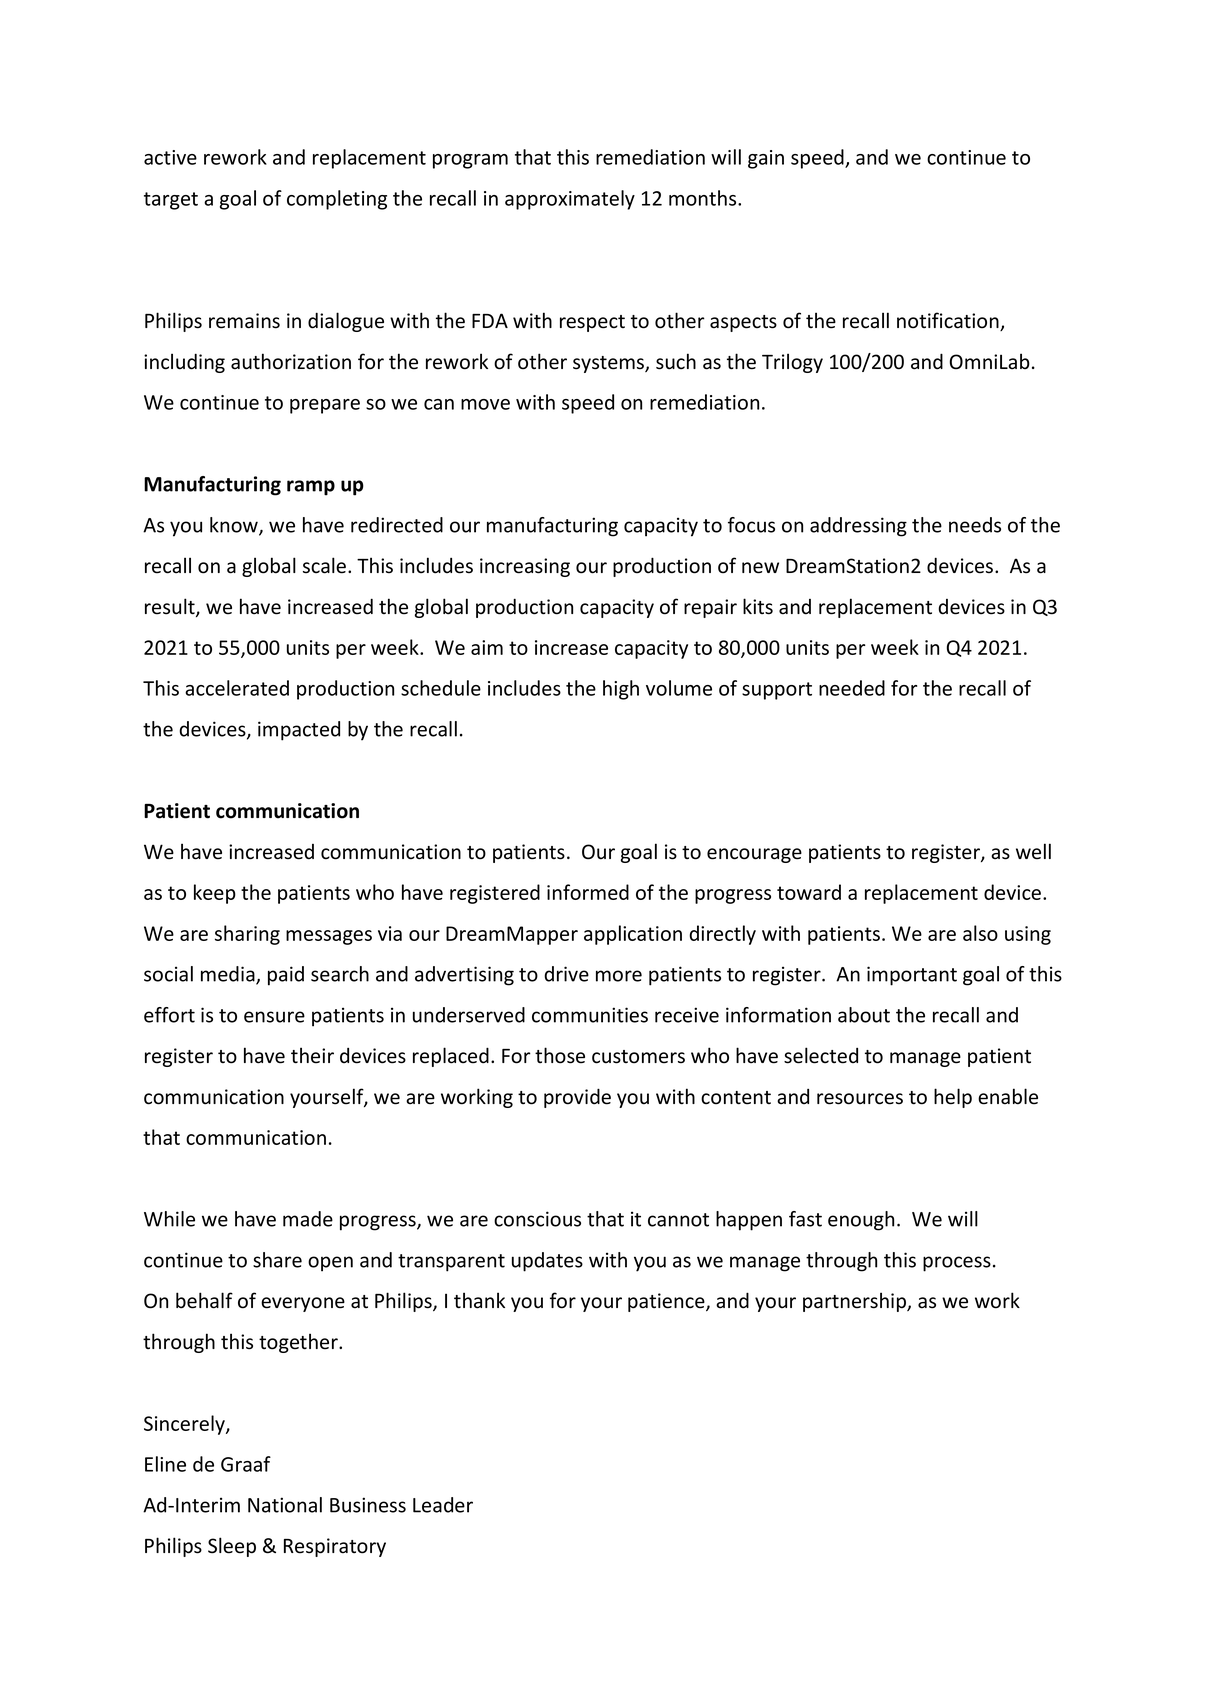 This page has width=1207, height=1707. Describe the element at coordinates (953, 1098) in the page. I see `help` at that location.
